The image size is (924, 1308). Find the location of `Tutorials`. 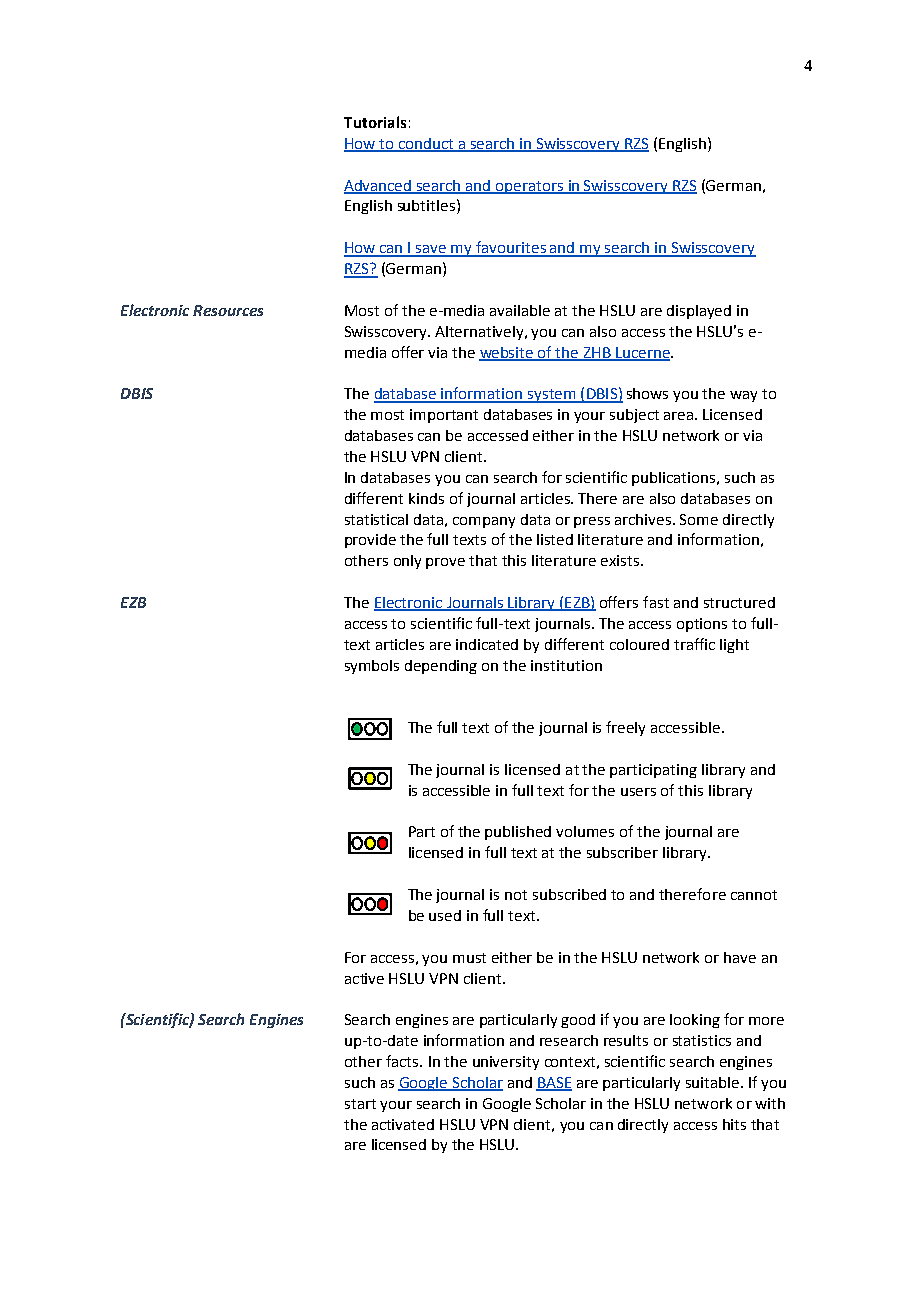

Tutorials is located at coordinates (375, 122).
